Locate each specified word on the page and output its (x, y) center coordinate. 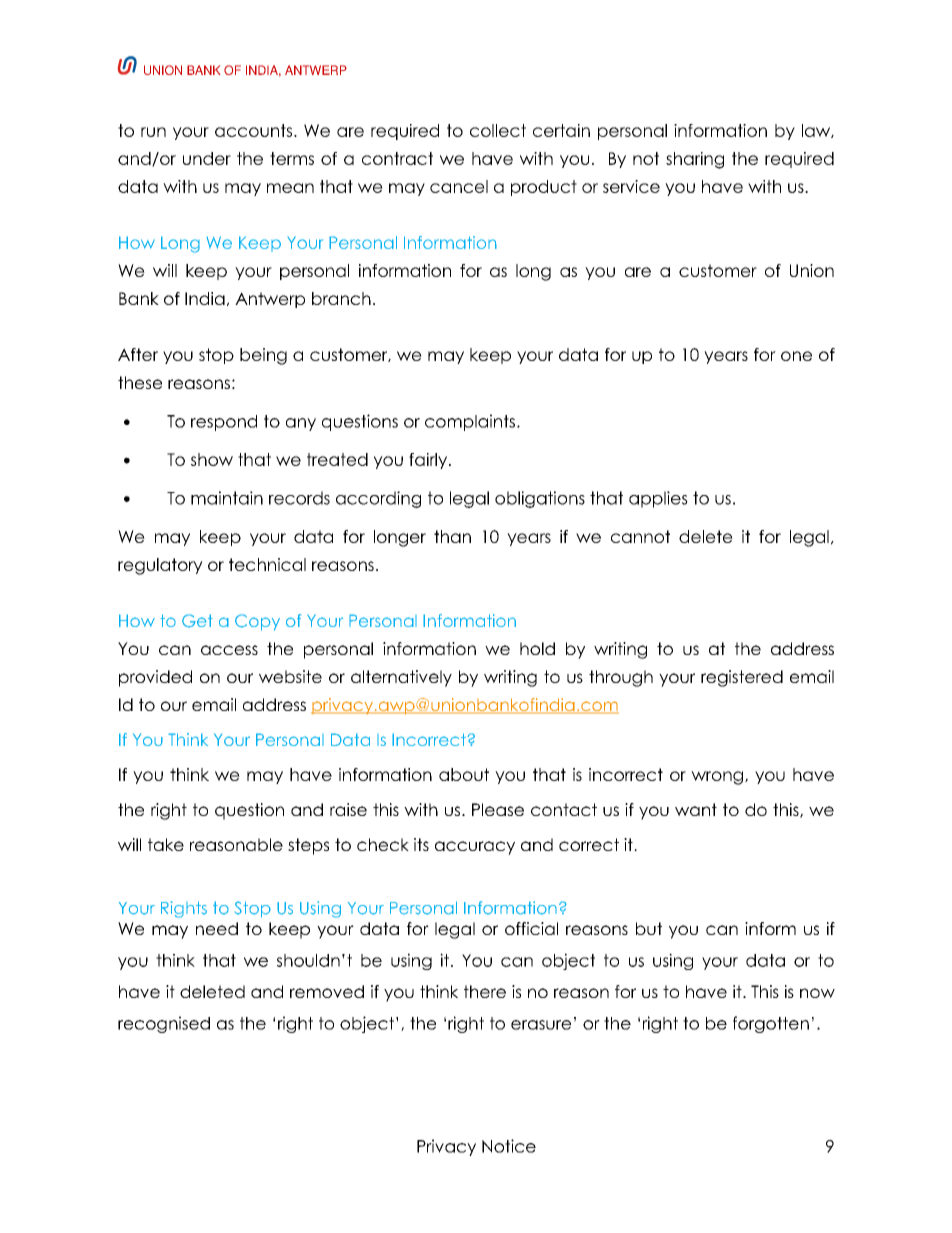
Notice (509, 1146)
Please (498, 809)
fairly (429, 461)
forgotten (771, 1024)
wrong (717, 778)
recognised (164, 1024)
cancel (459, 186)
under (207, 158)
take (166, 844)
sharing (695, 160)
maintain (227, 498)
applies (658, 499)
